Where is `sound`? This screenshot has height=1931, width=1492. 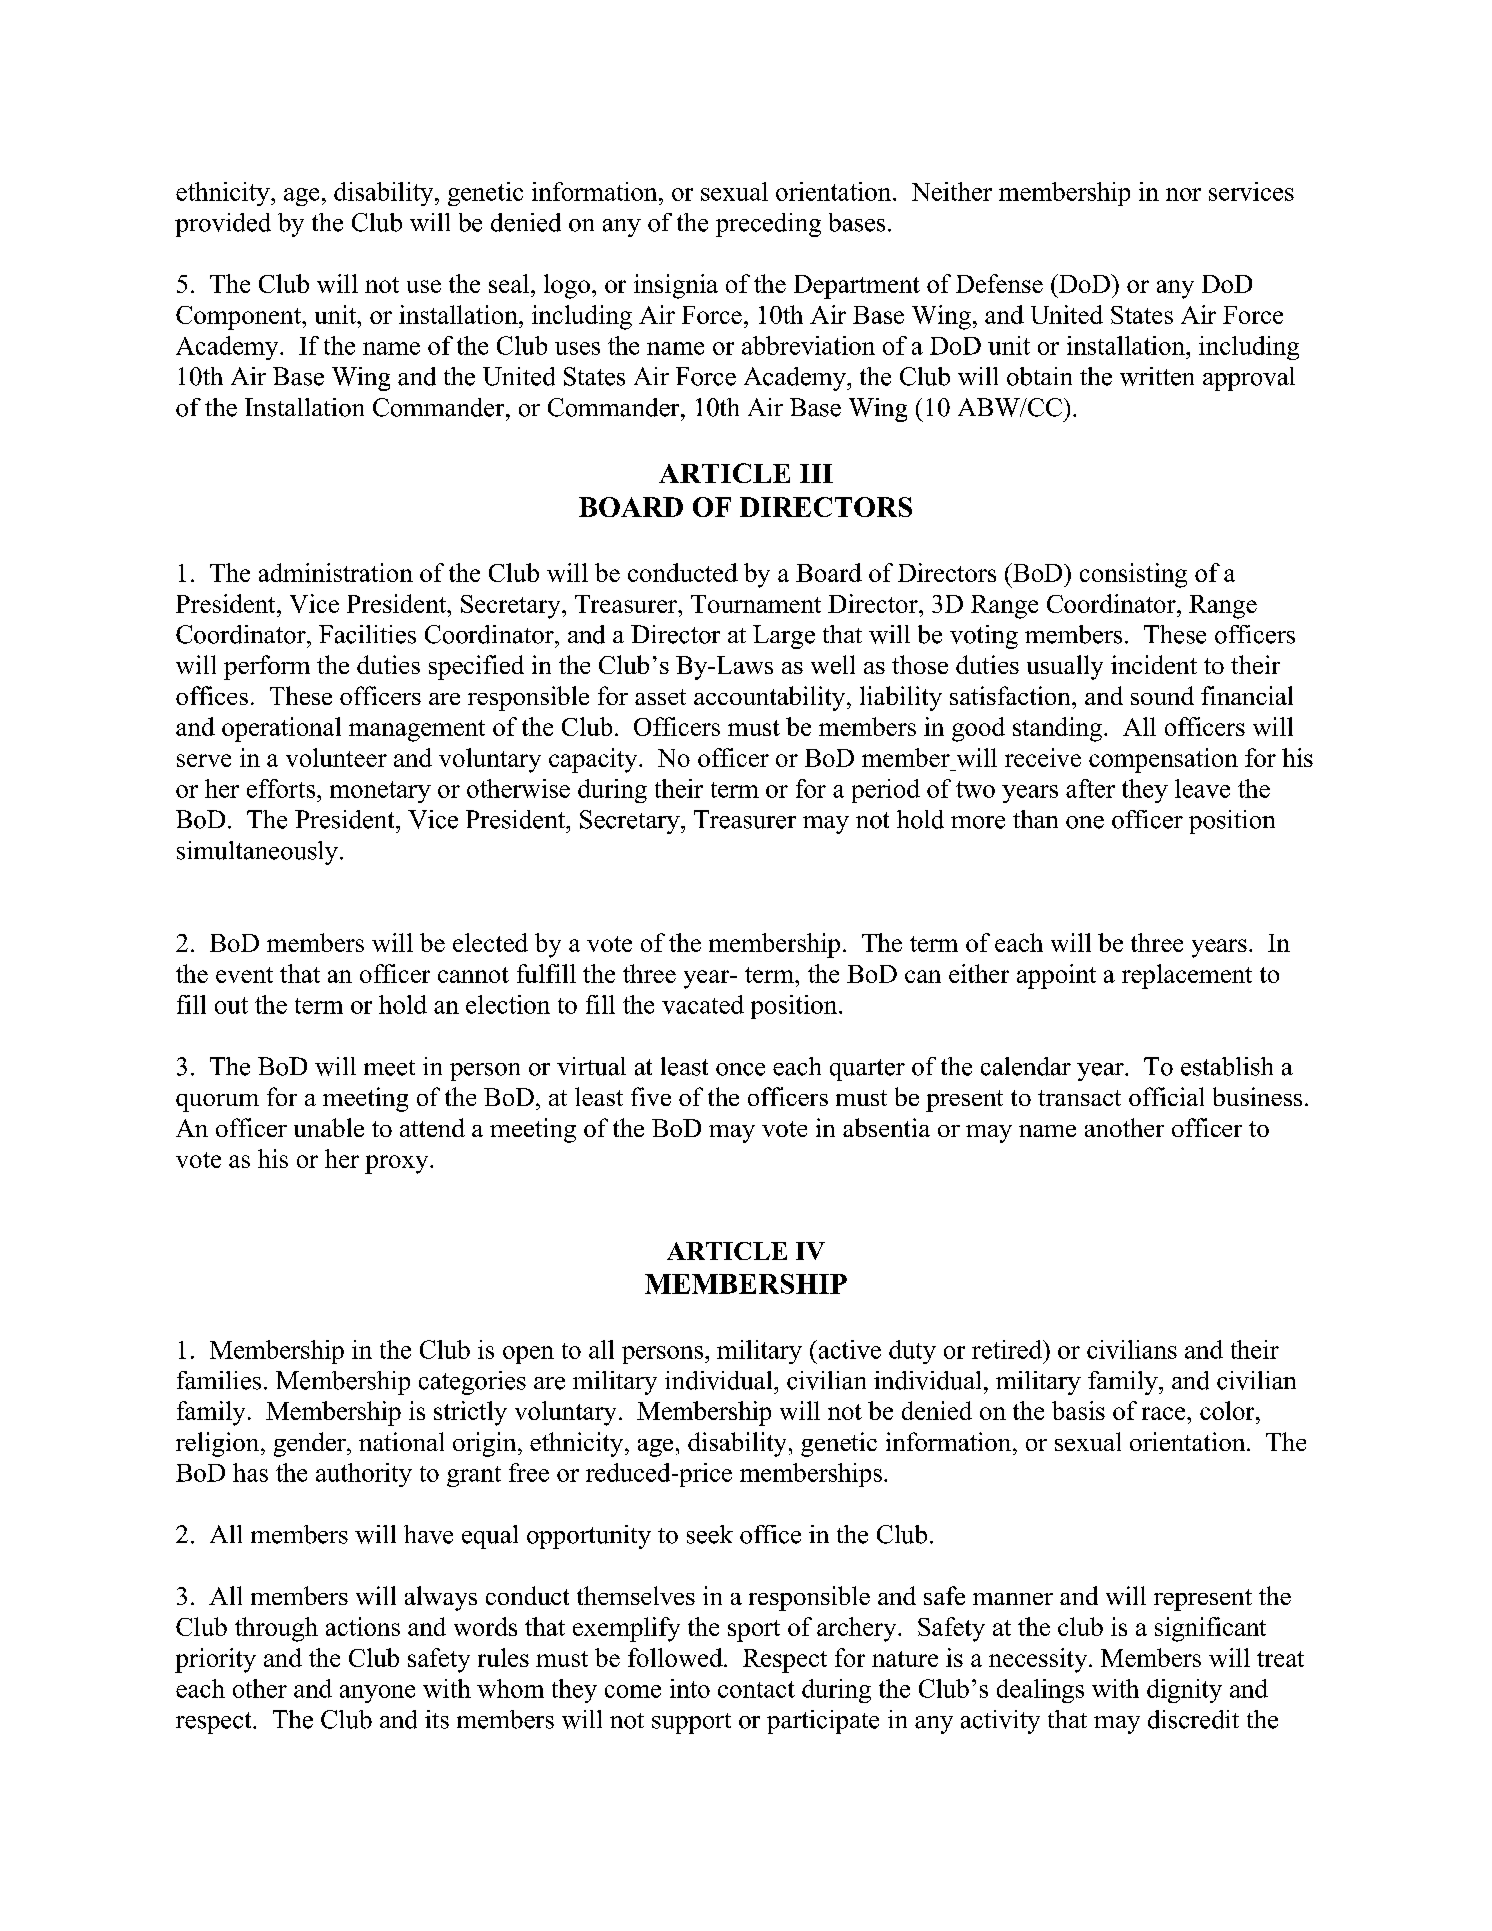
sound is located at coordinates (1162, 695).
